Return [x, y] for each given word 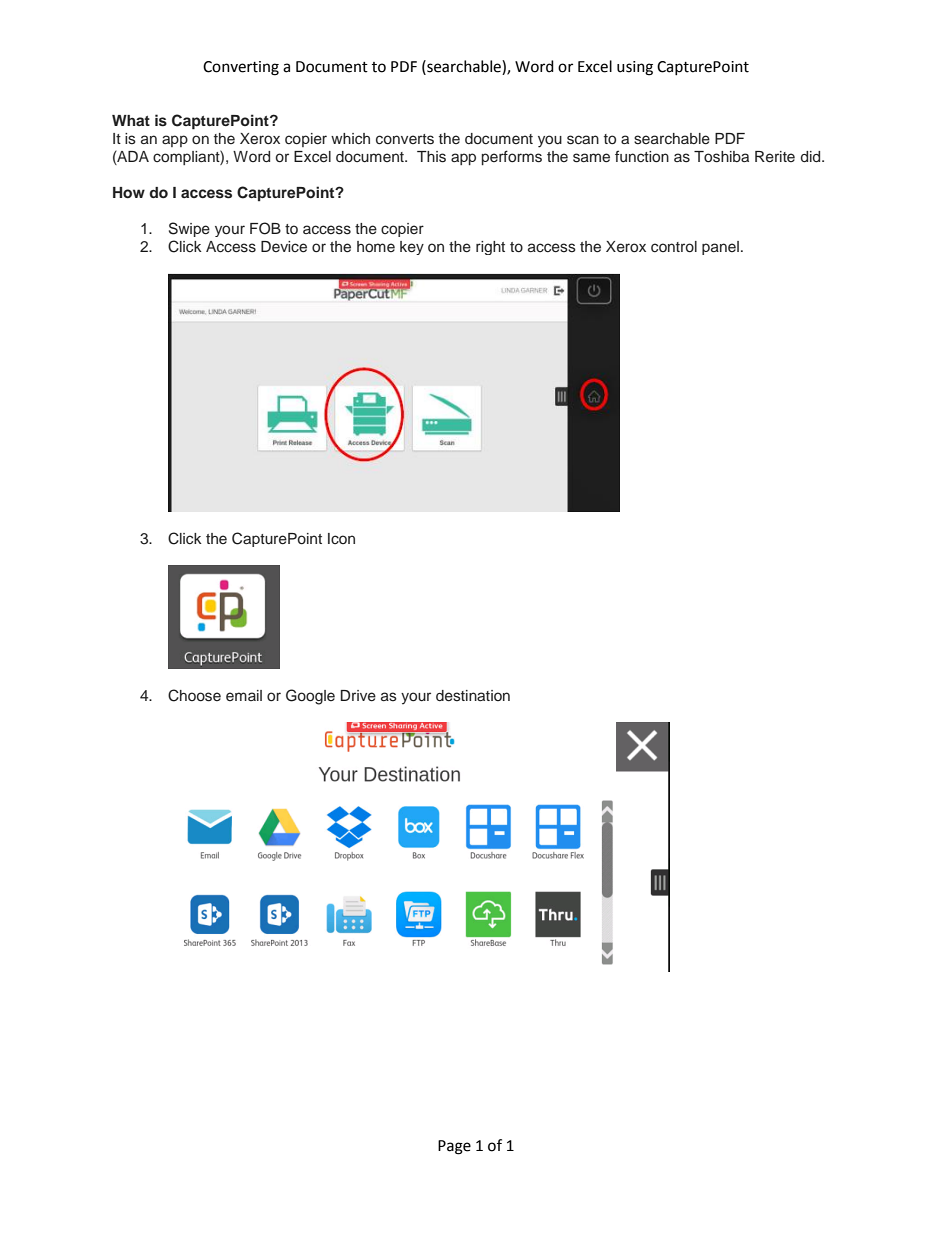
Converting [241, 68]
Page [454, 1147]
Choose [194, 695]
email [244, 695]
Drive [358, 696]
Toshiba [721, 157]
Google [310, 697]
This [431, 157]
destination [473, 696]
